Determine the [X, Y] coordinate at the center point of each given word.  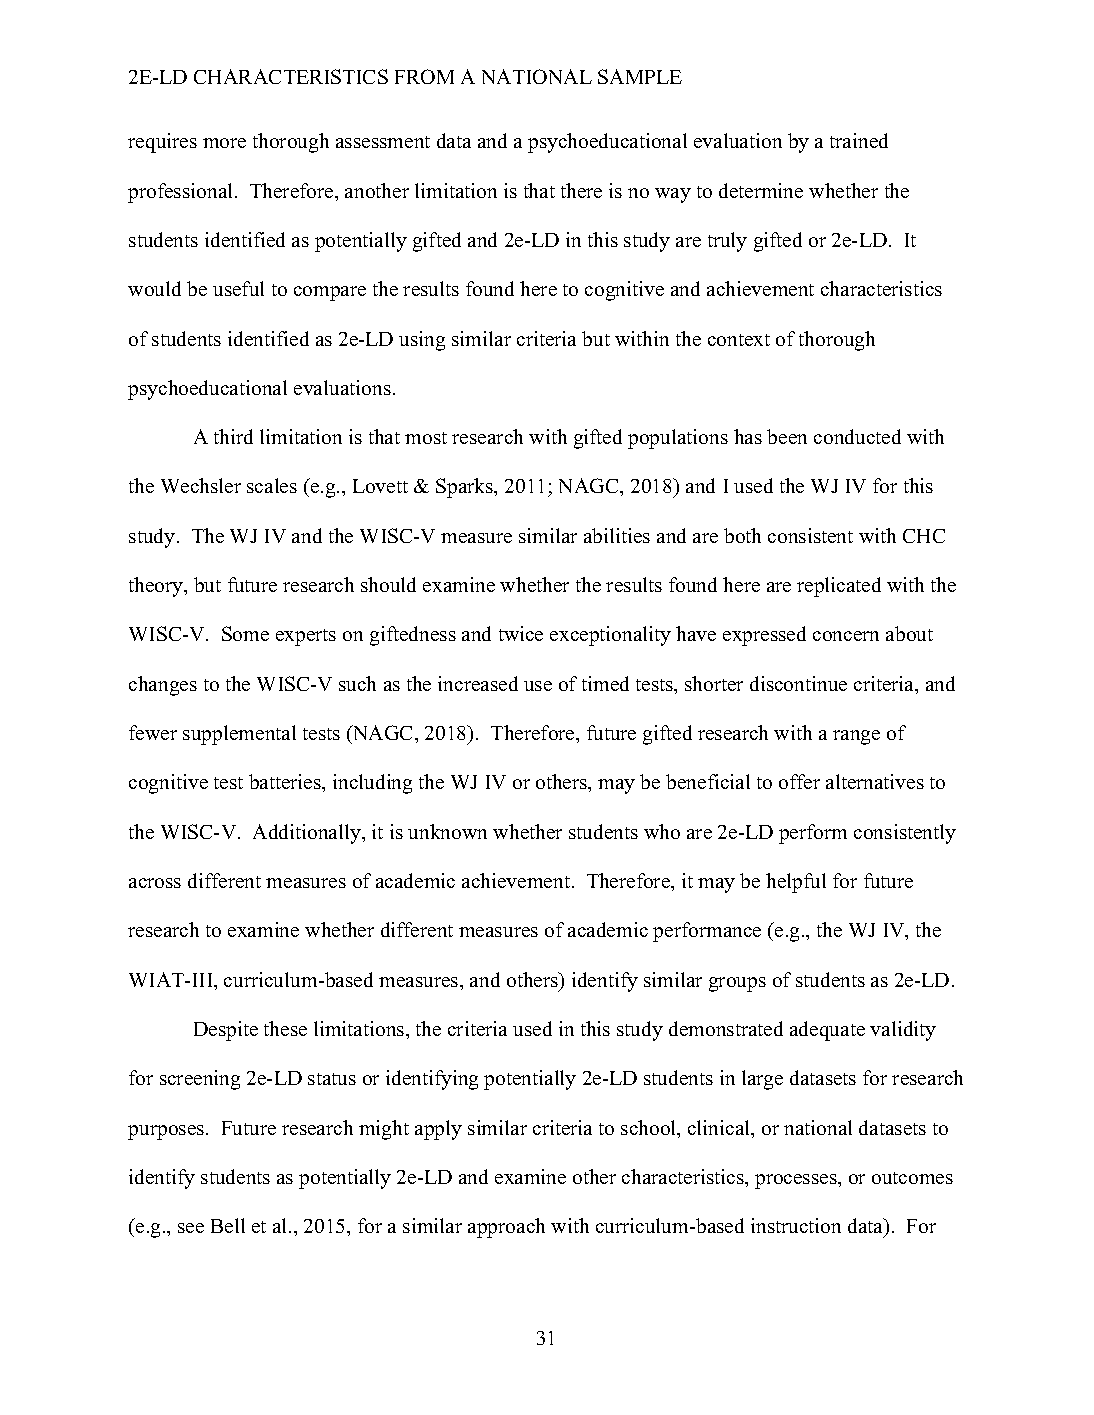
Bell [228, 1225]
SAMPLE [640, 76]
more [224, 143]
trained [859, 140]
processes [797, 1181]
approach [506, 1228]
